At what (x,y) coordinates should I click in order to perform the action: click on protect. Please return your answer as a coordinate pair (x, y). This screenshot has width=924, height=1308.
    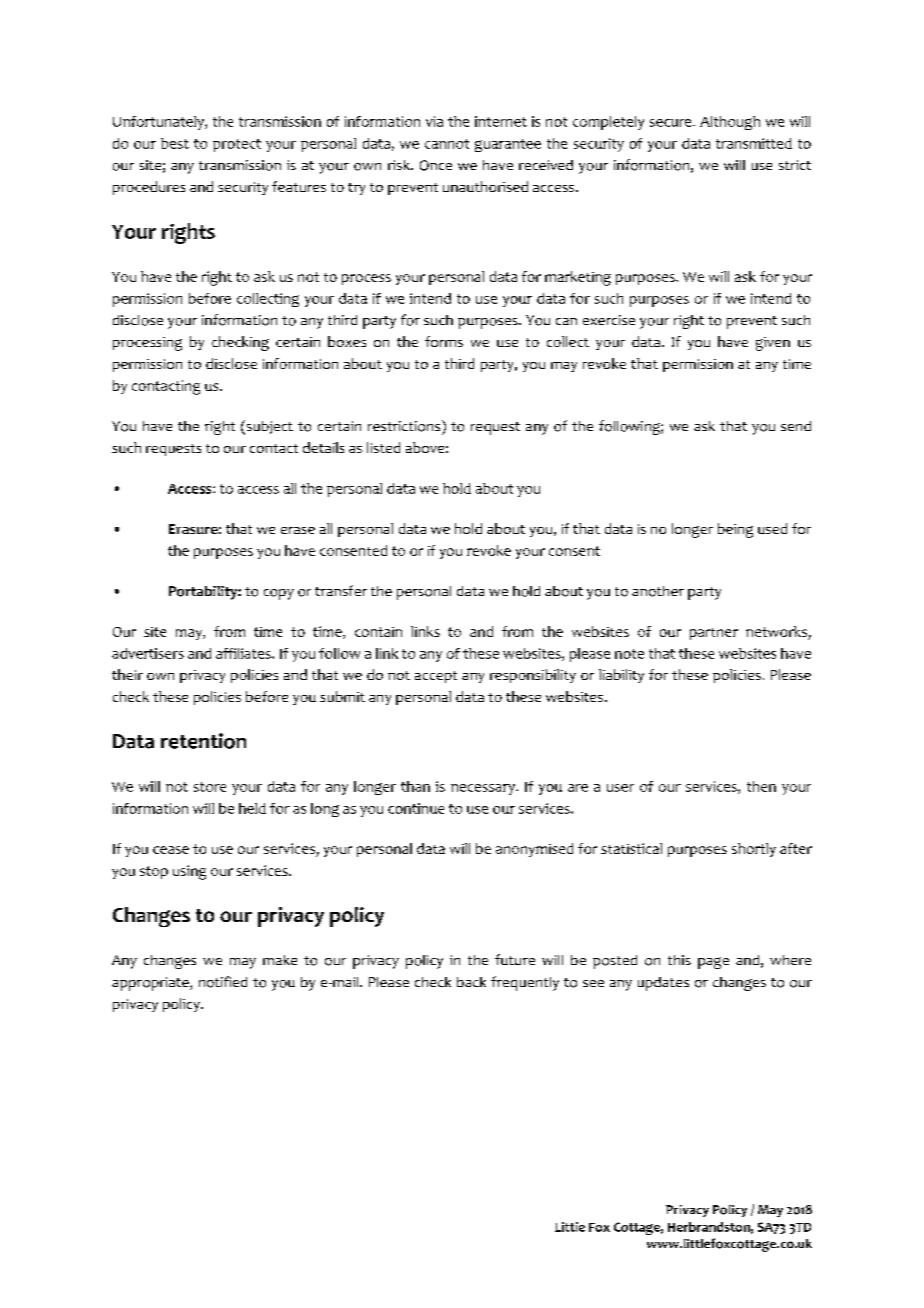
    Looking at the image, I should click on (237, 145).
